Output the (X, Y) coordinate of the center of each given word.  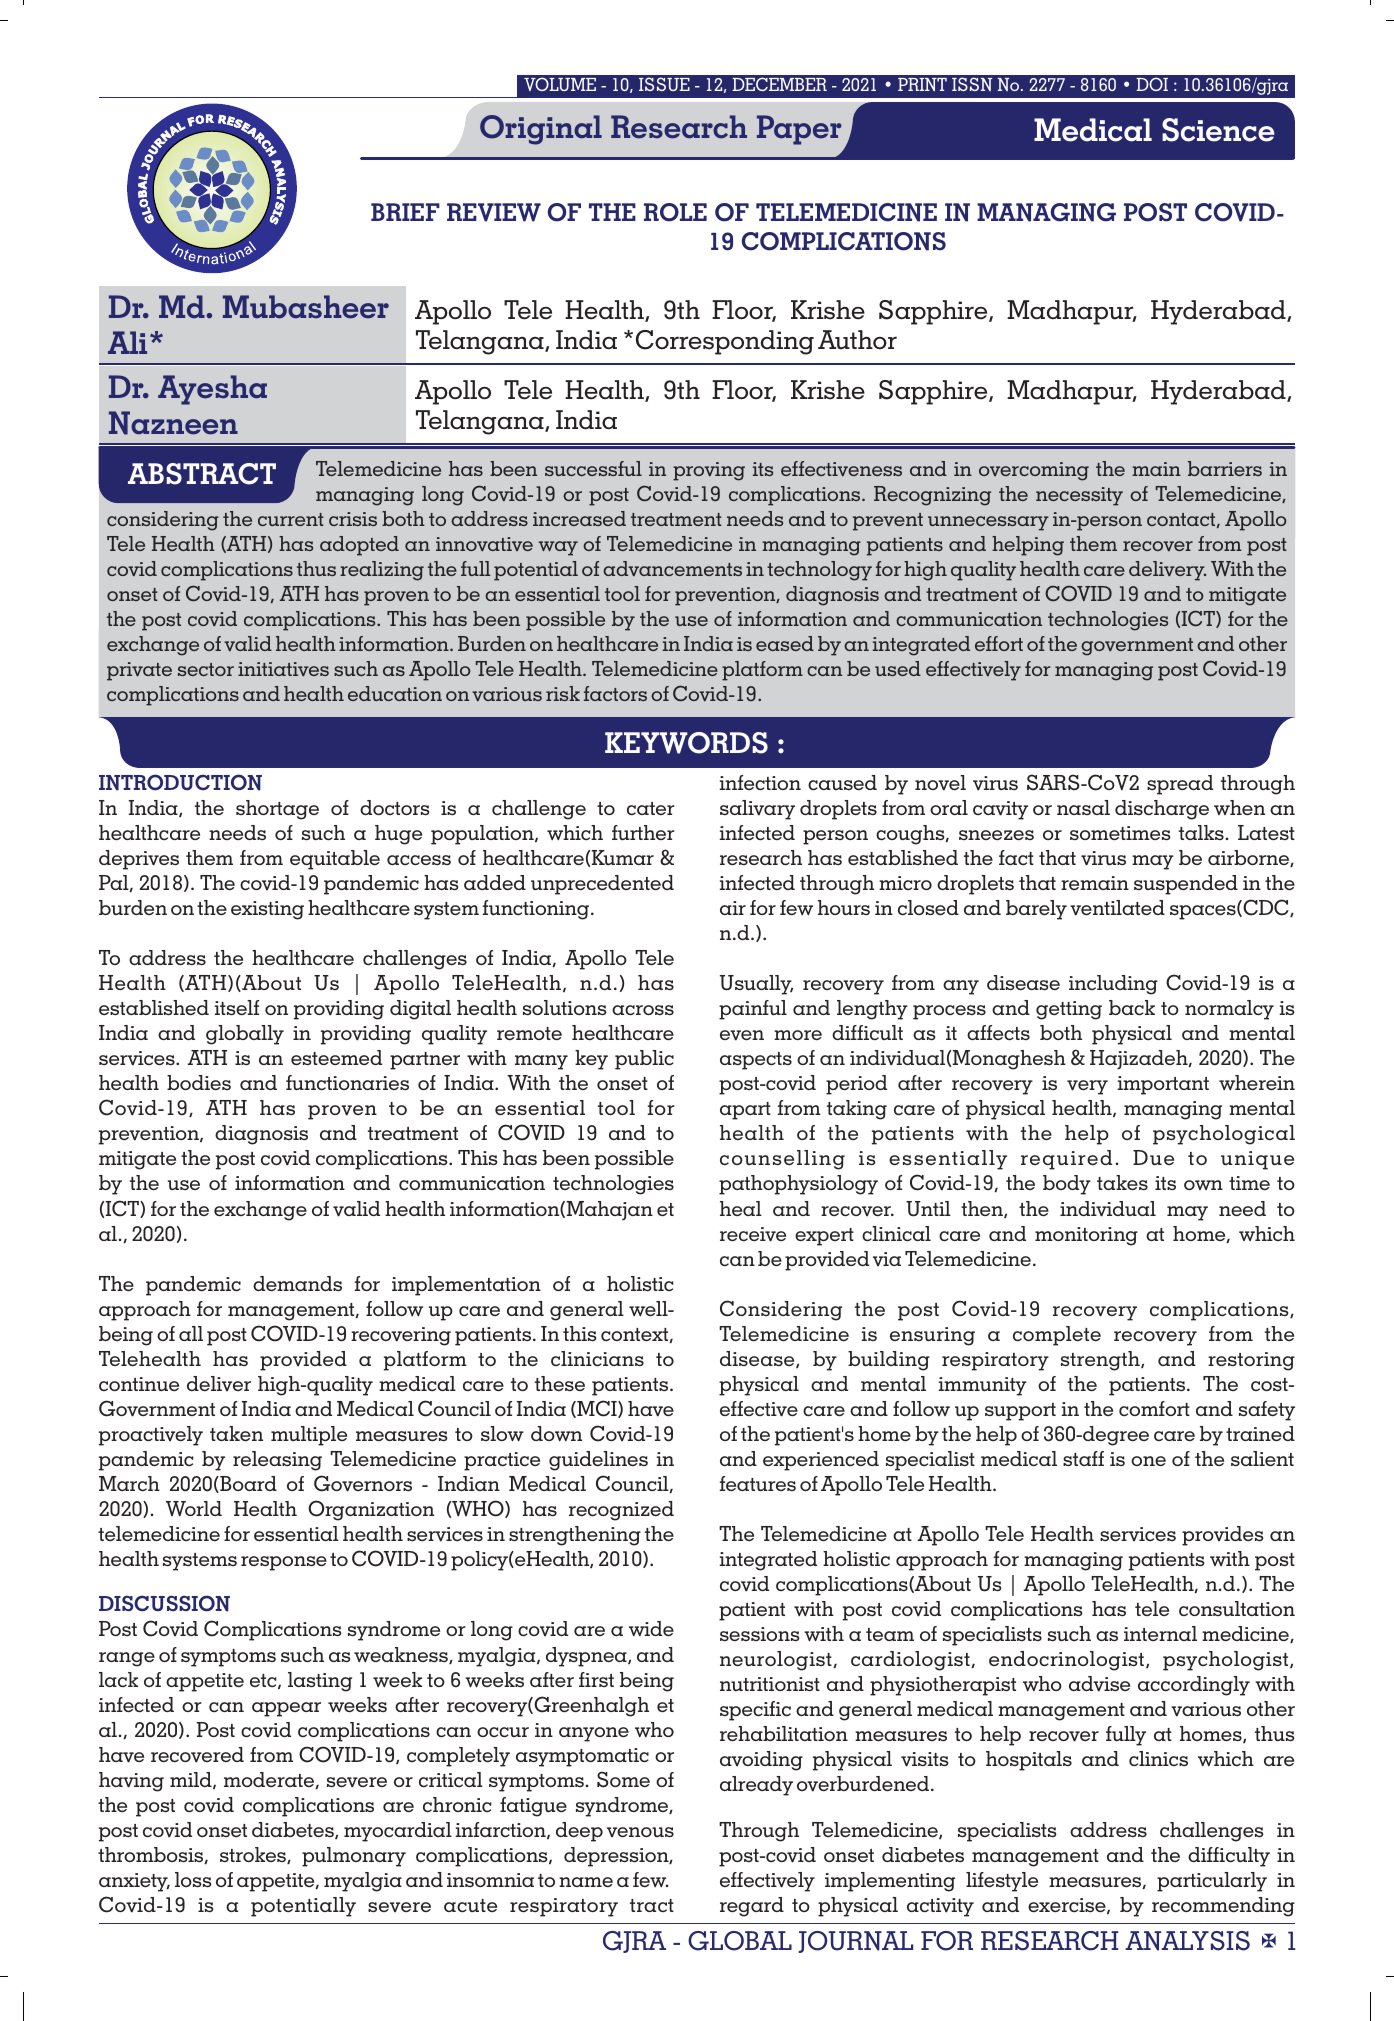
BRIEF (405, 212)
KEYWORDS (686, 743)
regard (752, 1907)
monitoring (1086, 1236)
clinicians (597, 1358)
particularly (1212, 1882)
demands (297, 1283)
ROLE (675, 212)
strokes (254, 1855)
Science (1218, 130)
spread (1180, 785)
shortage (277, 810)
